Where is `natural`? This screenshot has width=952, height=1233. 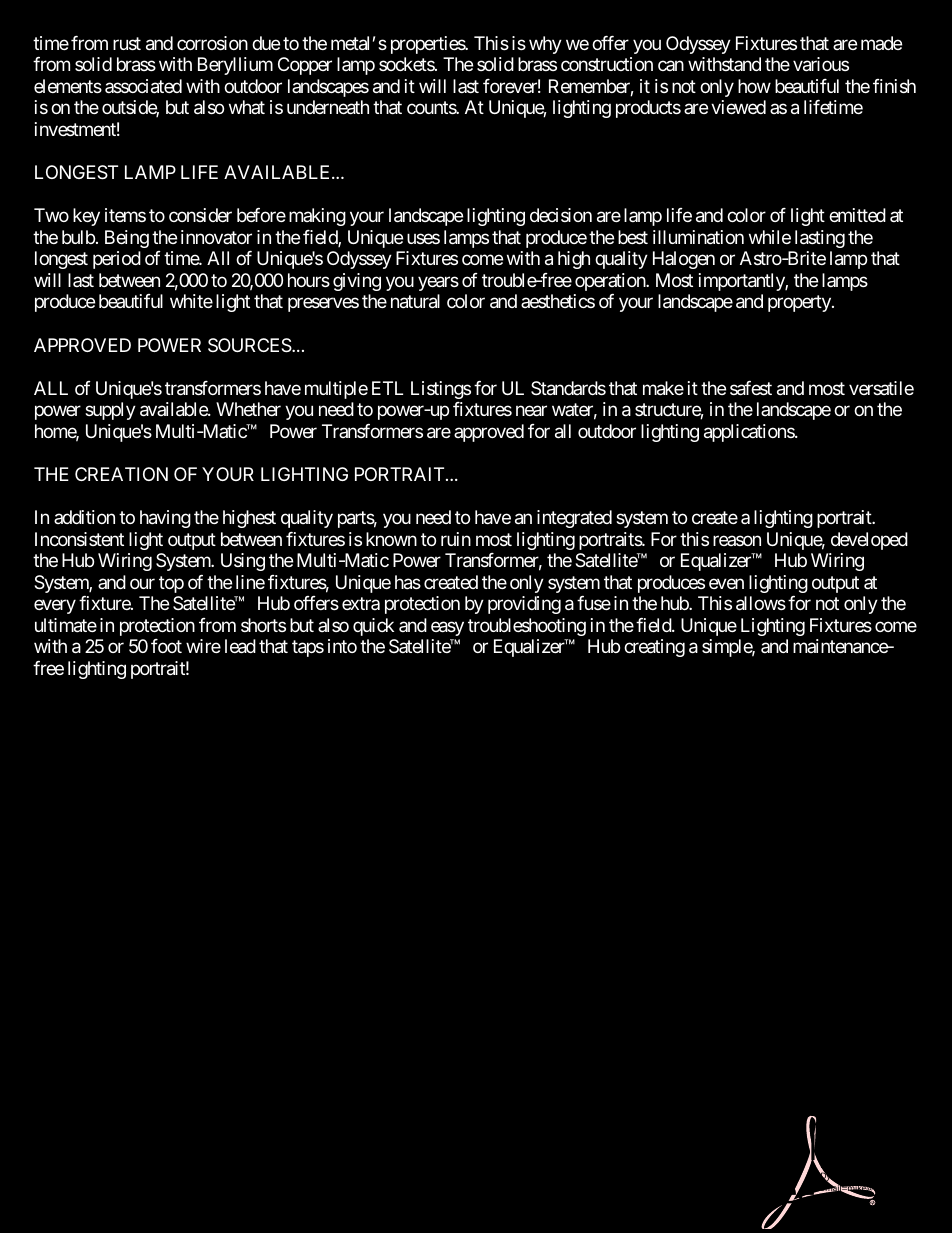
natural is located at coordinates (415, 301).
